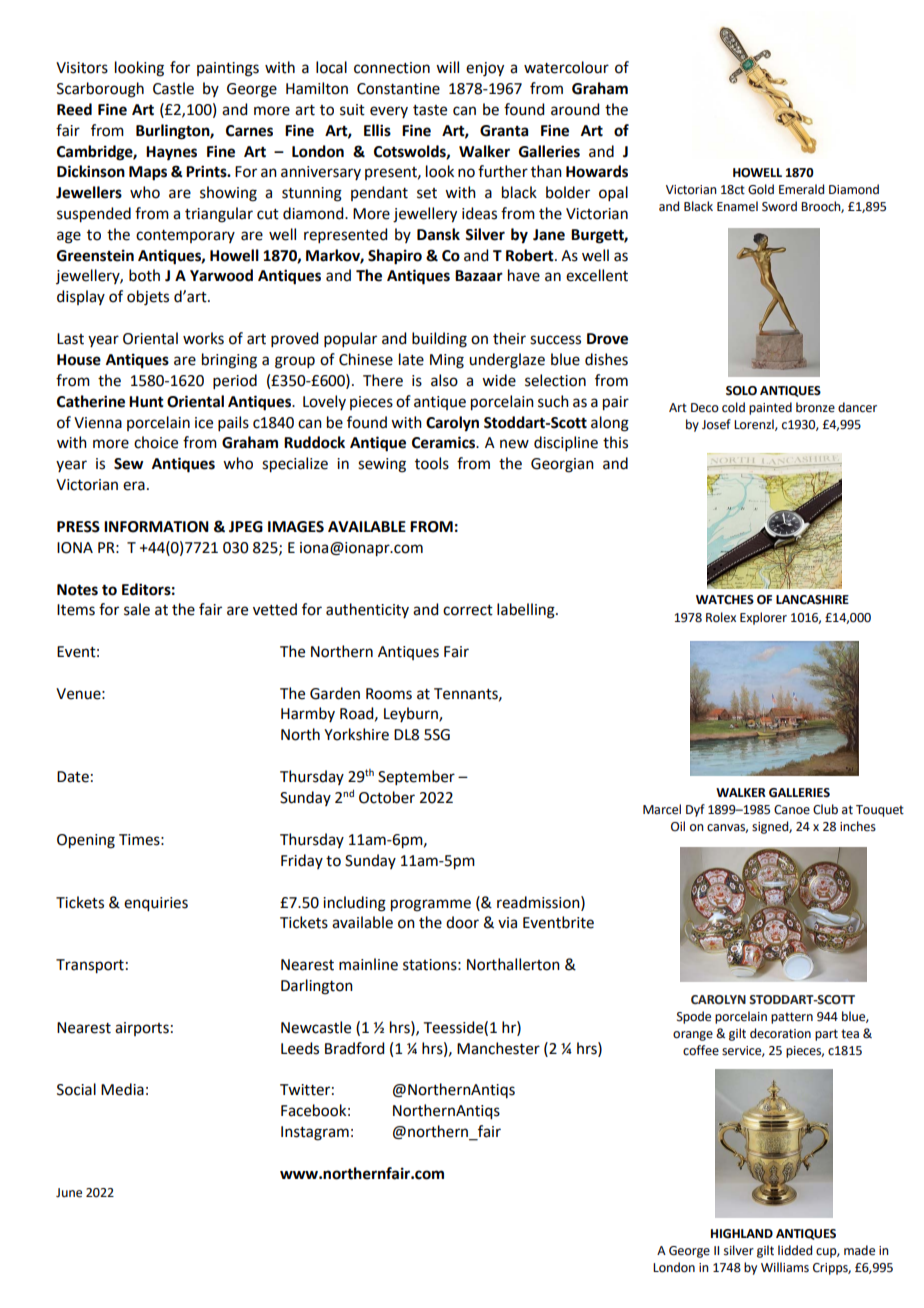 This document has height=1308, width=924. I want to click on Gold, so click(761, 189).
